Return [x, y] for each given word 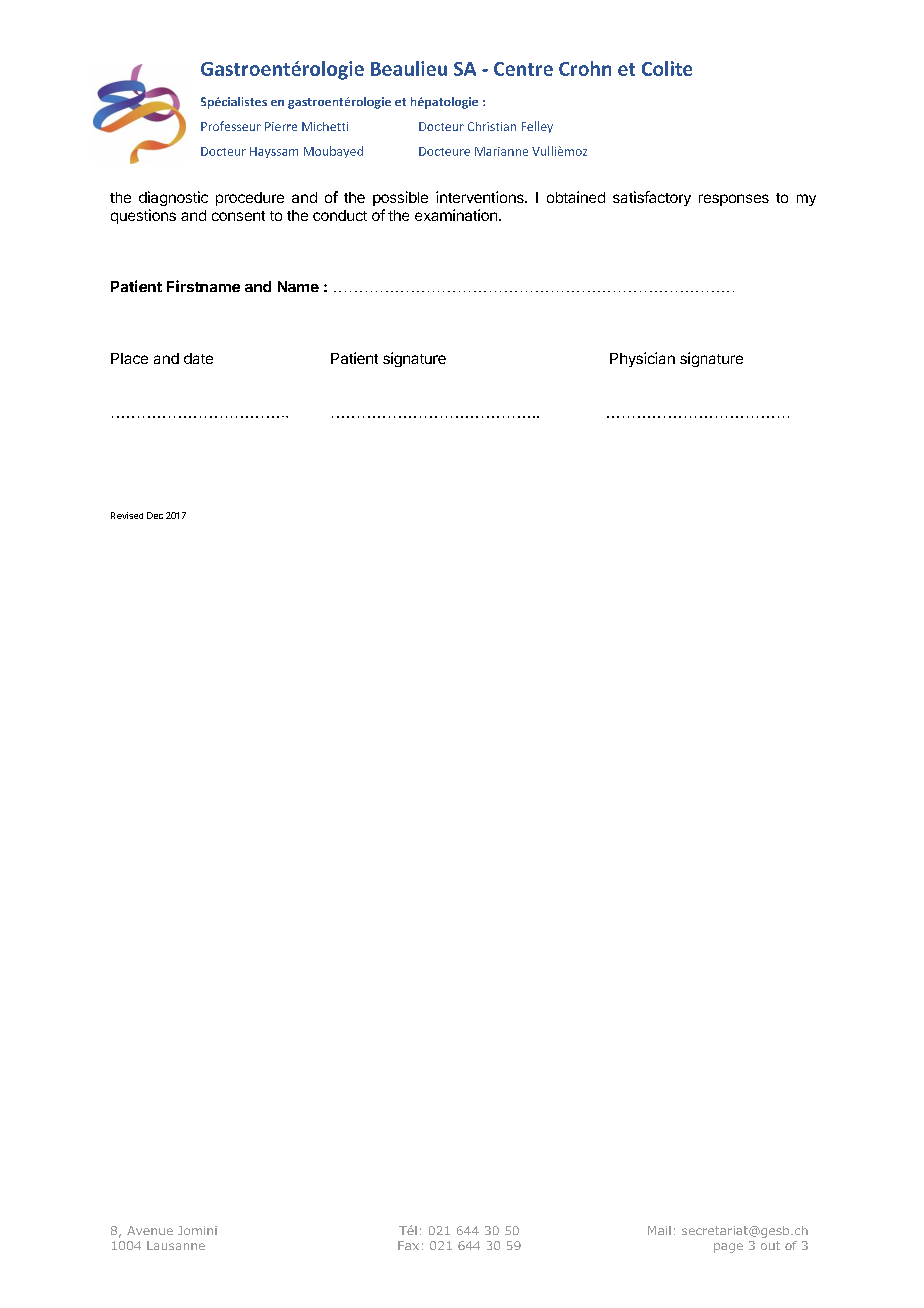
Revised [127, 515]
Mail [659, 1230]
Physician [642, 359]
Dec [155, 515]
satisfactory [652, 198]
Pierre [281, 126]
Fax [408, 1245]
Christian [492, 126]
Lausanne [176, 1245]
